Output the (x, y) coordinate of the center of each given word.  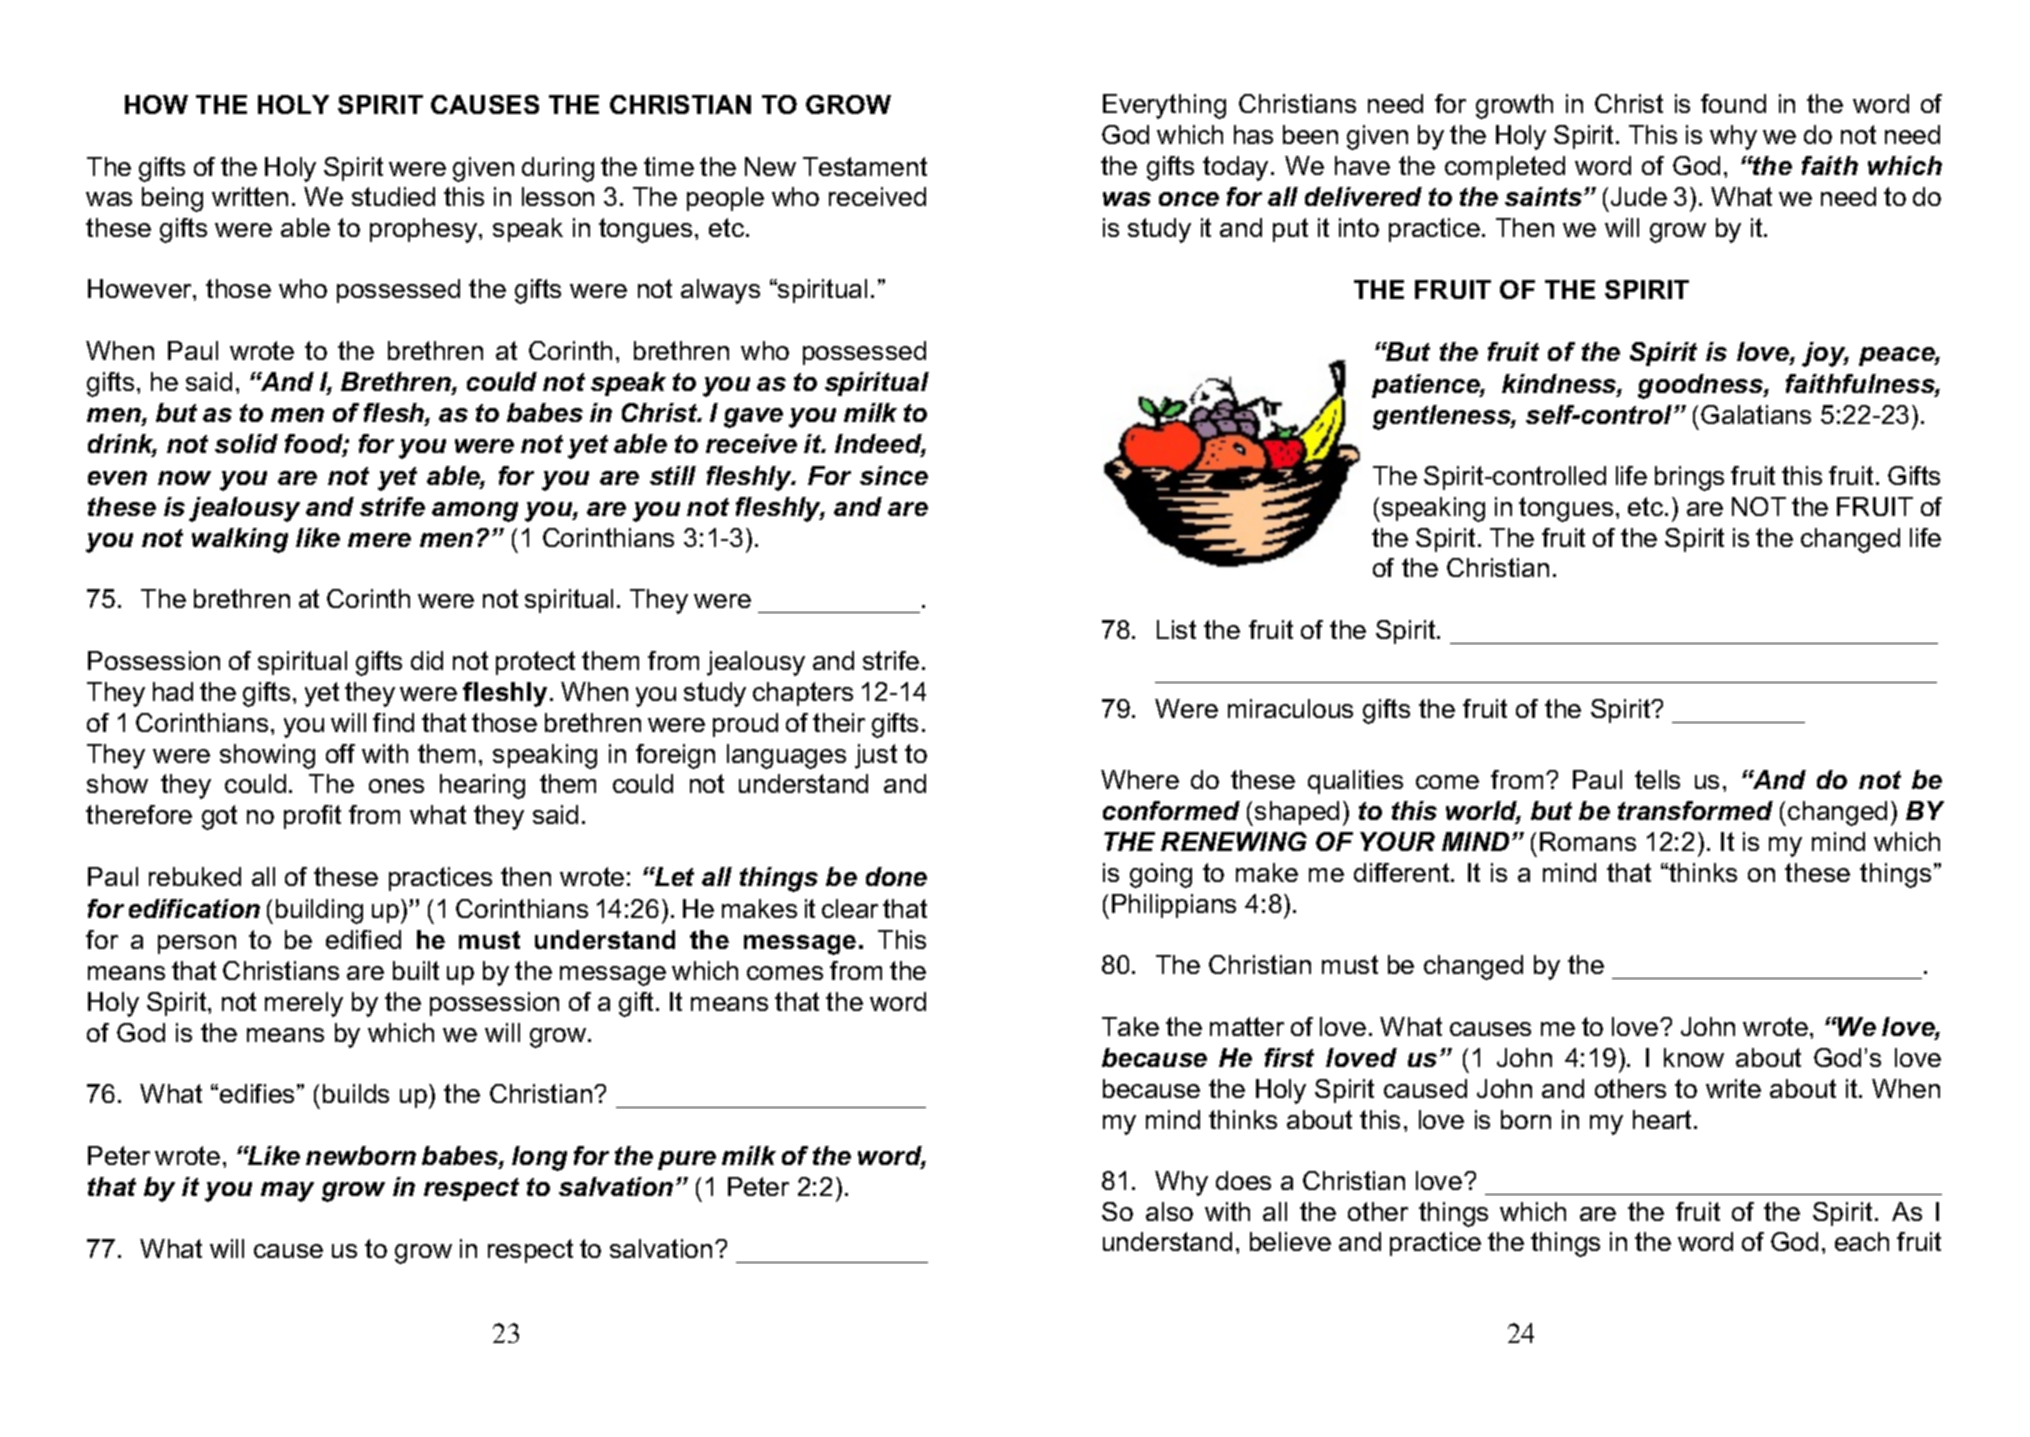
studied (393, 196)
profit (312, 817)
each (1862, 1241)
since (894, 475)
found (1733, 103)
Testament (865, 166)
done (896, 876)
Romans (1588, 841)
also (1169, 1211)
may (287, 1192)
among (475, 512)
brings (1689, 478)
